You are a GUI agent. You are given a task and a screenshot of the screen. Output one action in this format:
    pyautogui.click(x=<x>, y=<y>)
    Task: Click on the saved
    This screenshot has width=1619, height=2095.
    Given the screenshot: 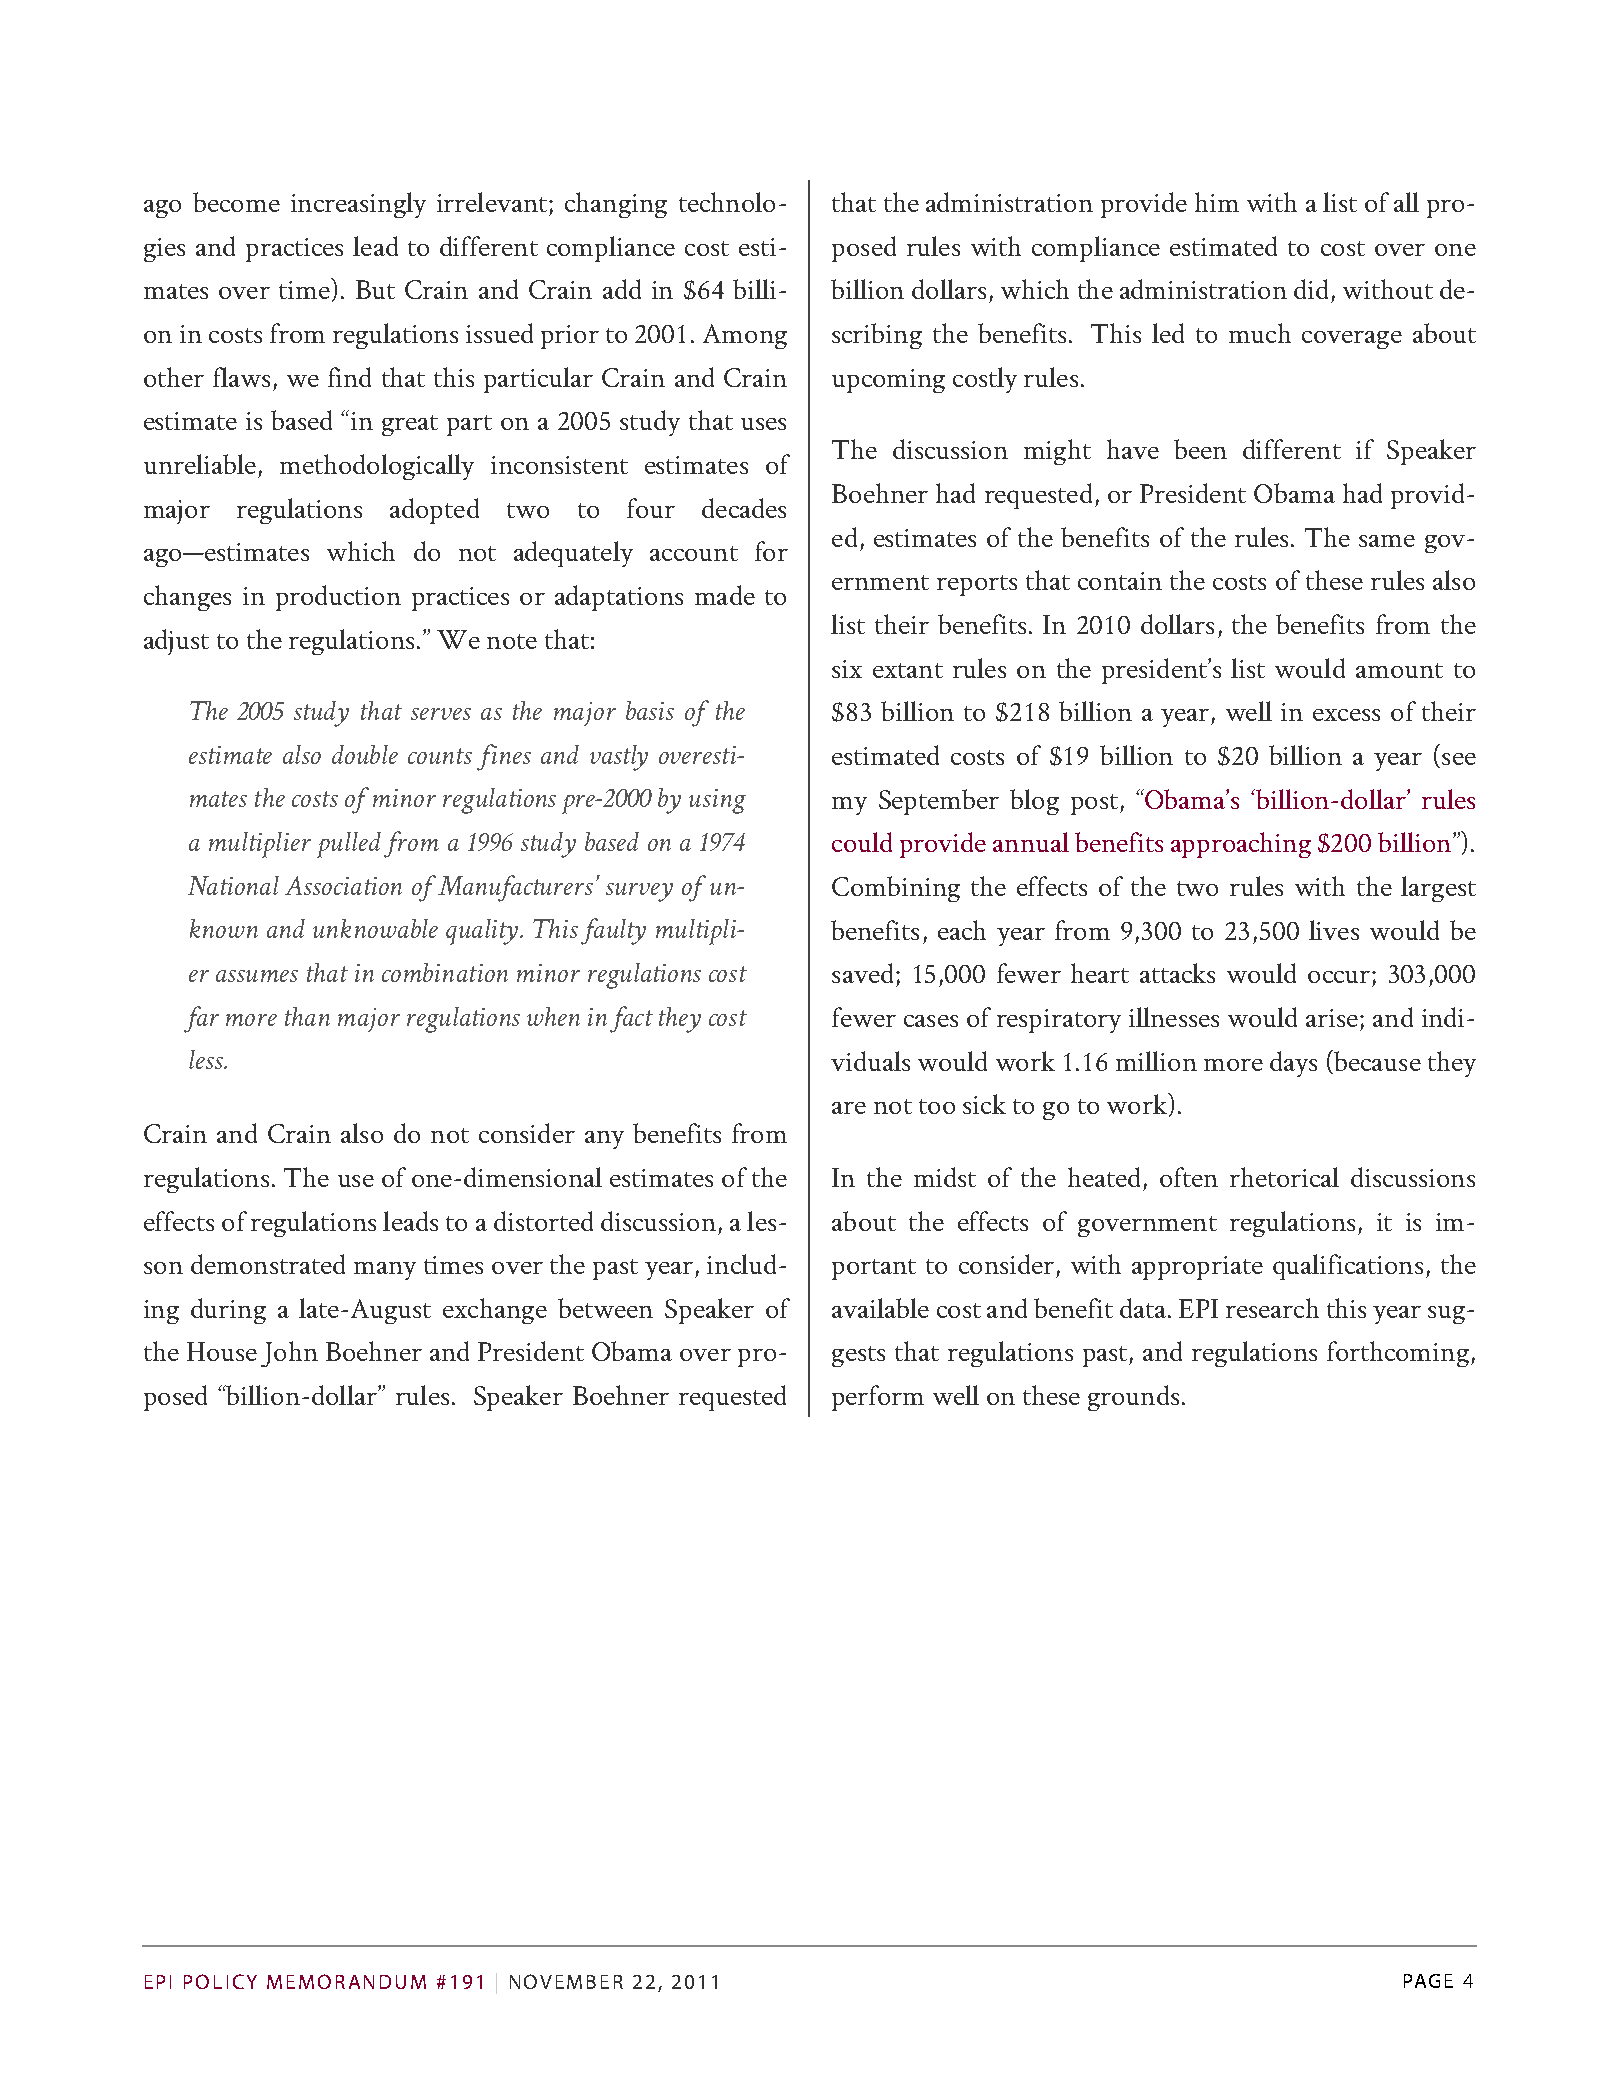 What is the action you would take?
    pyautogui.click(x=862, y=973)
